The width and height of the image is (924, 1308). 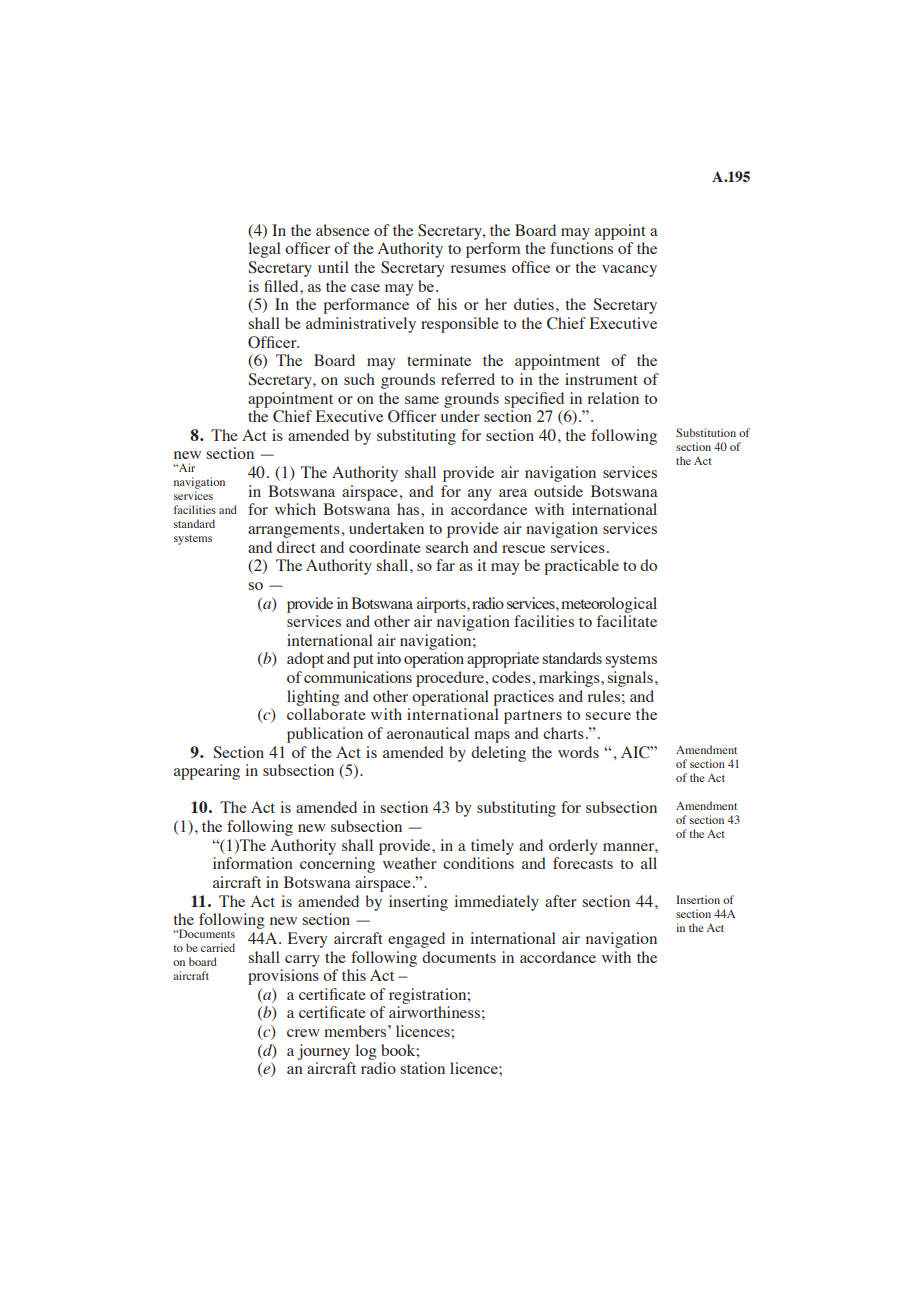 I want to click on conditions, so click(x=478, y=863).
